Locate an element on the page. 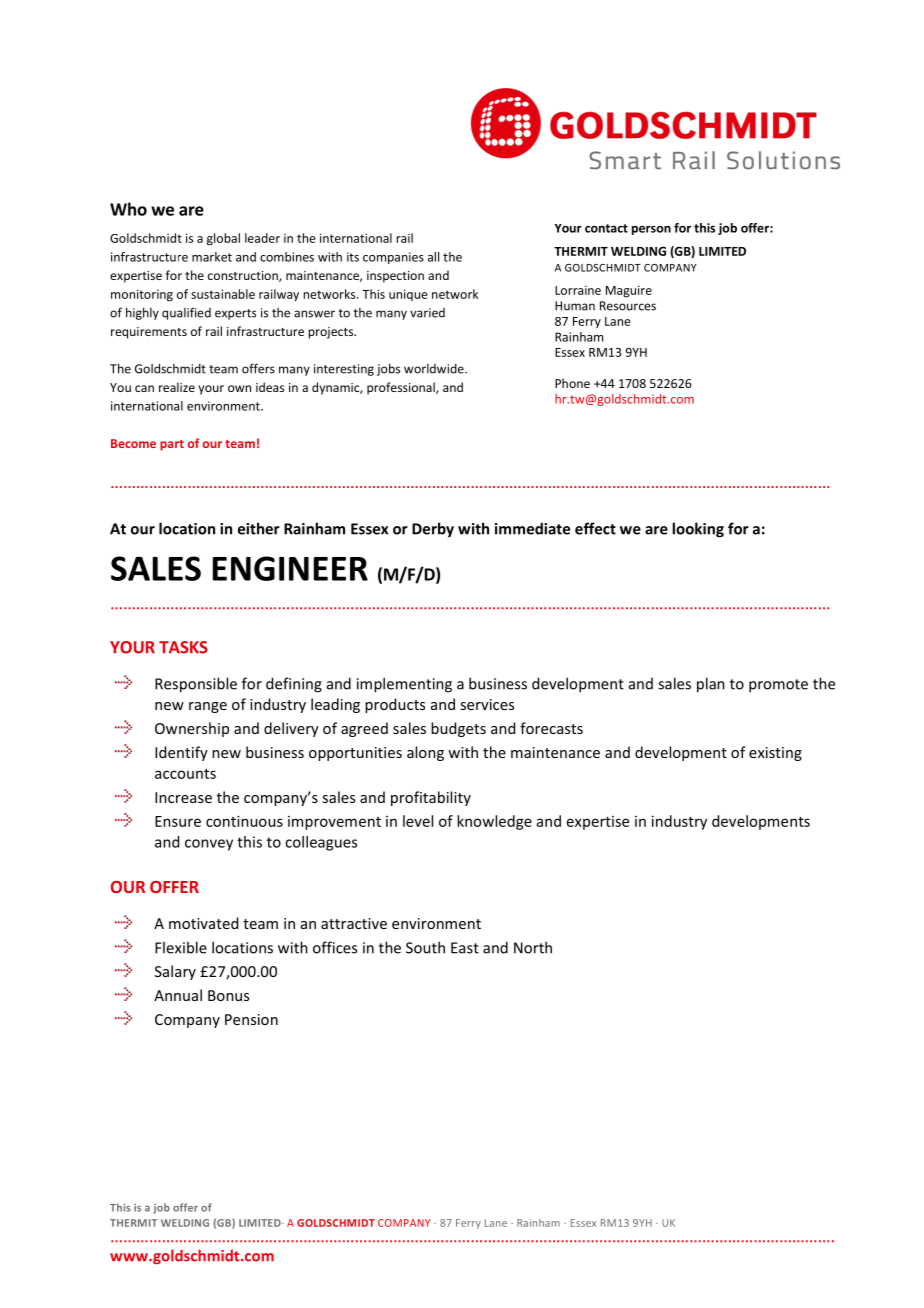 This document has width=924, height=1308. professional is located at coordinates (402, 388).
